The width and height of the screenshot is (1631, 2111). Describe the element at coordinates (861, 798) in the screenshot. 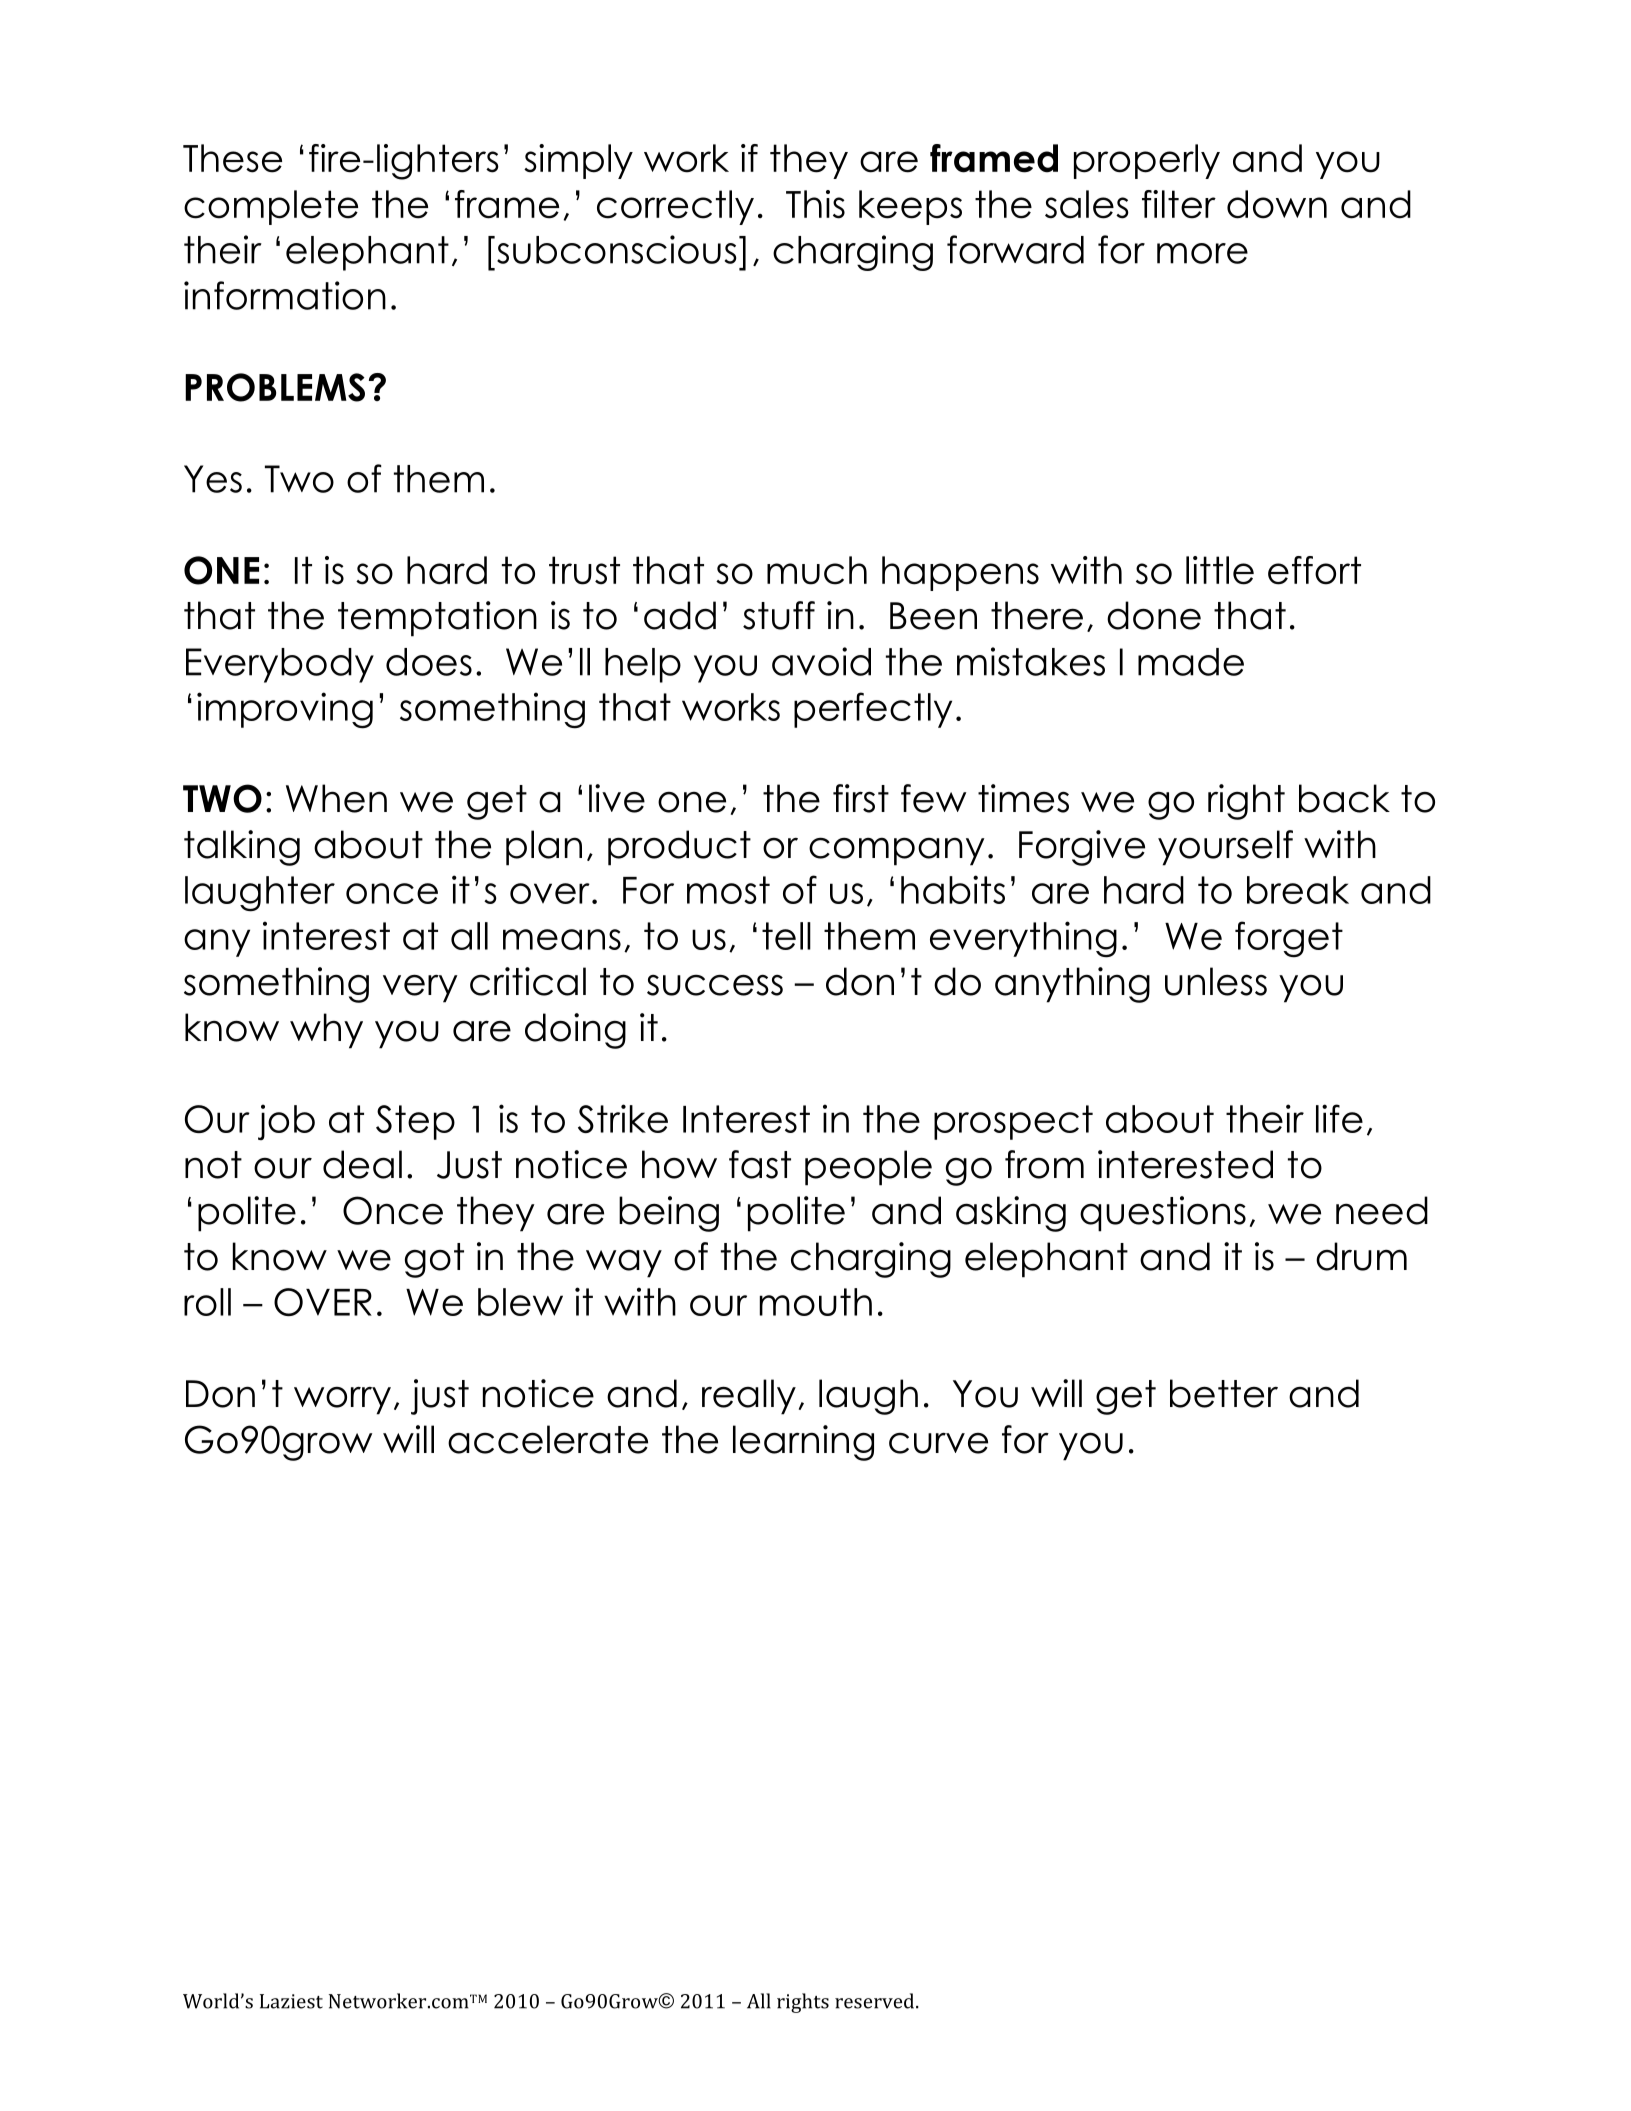

I see `first` at that location.
